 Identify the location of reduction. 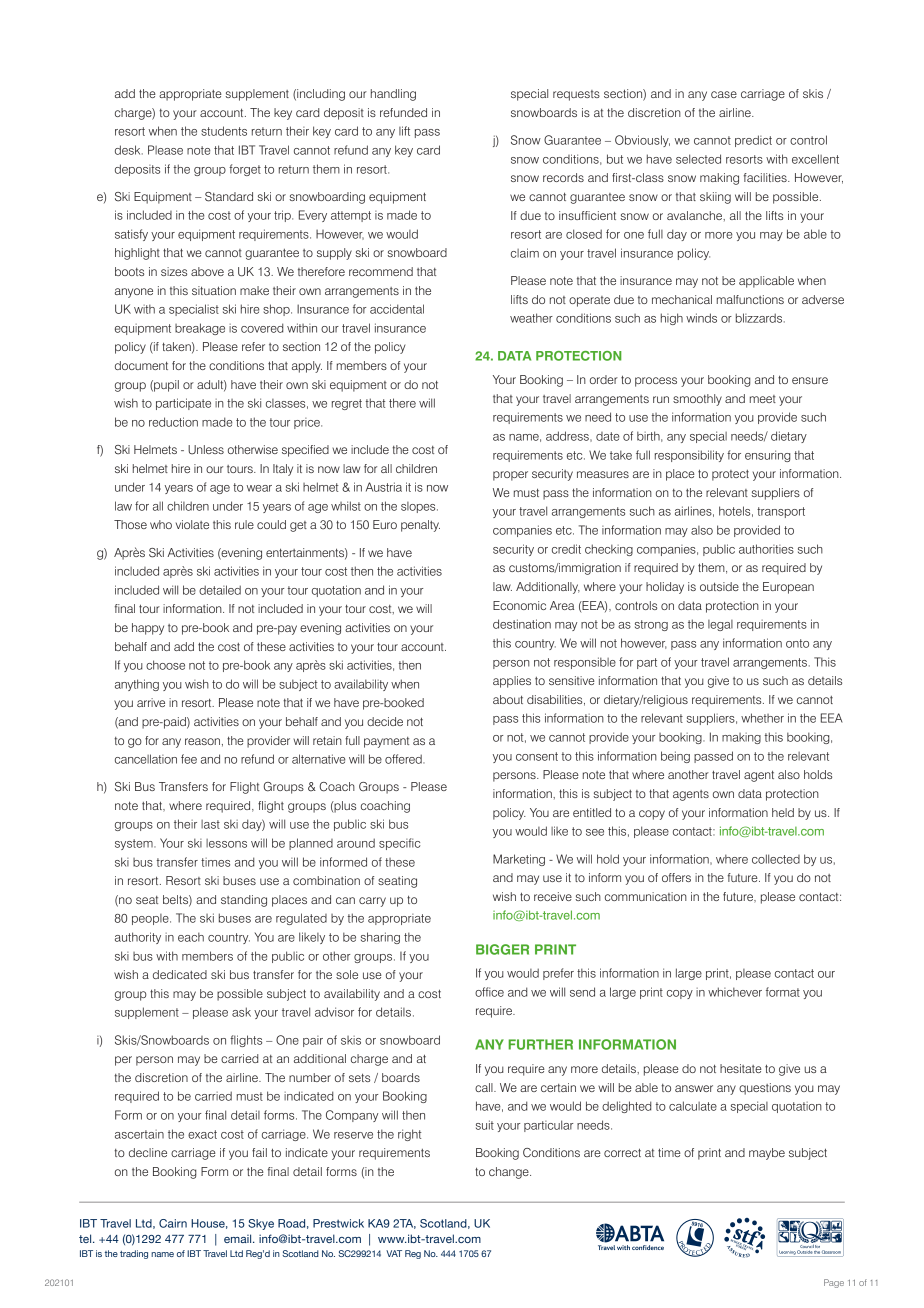
(173, 422).
